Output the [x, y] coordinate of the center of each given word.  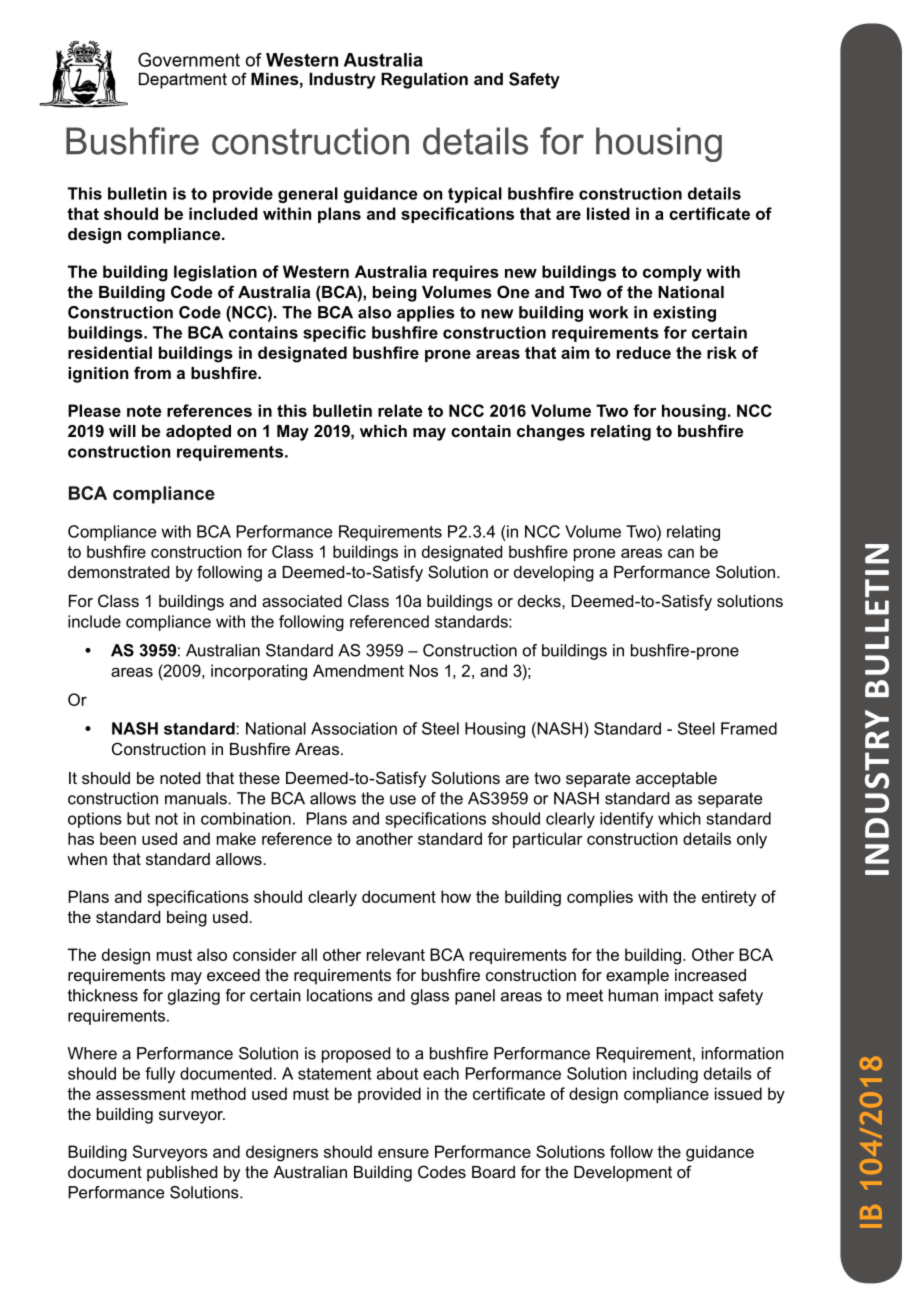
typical [475, 195]
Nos [423, 670]
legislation [215, 273]
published [182, 1174]
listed [608, 213]
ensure [403, 1153]
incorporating [259, 672]
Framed [749, 728]
